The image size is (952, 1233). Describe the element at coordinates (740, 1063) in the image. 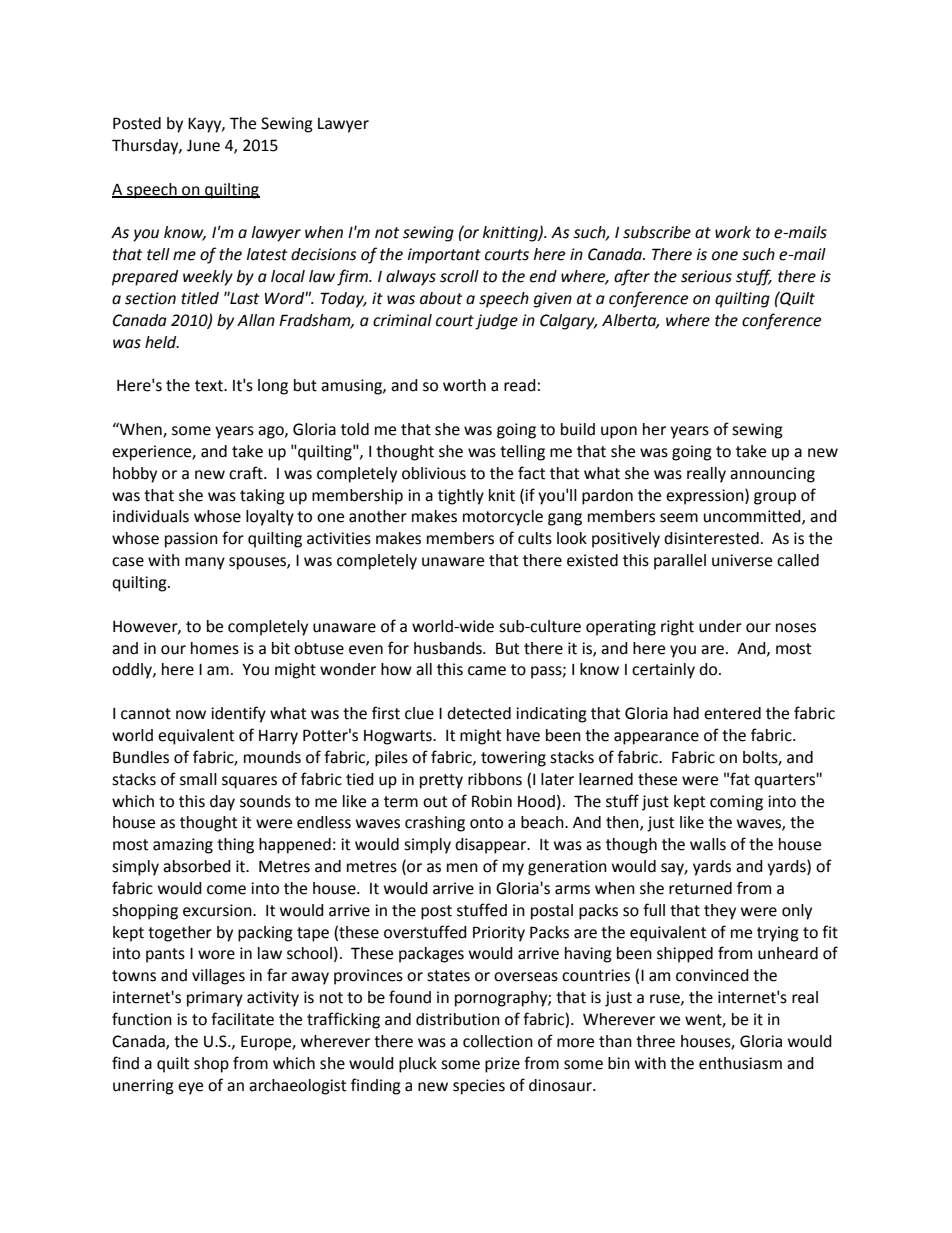

I see `enthusiasm` at that location.
